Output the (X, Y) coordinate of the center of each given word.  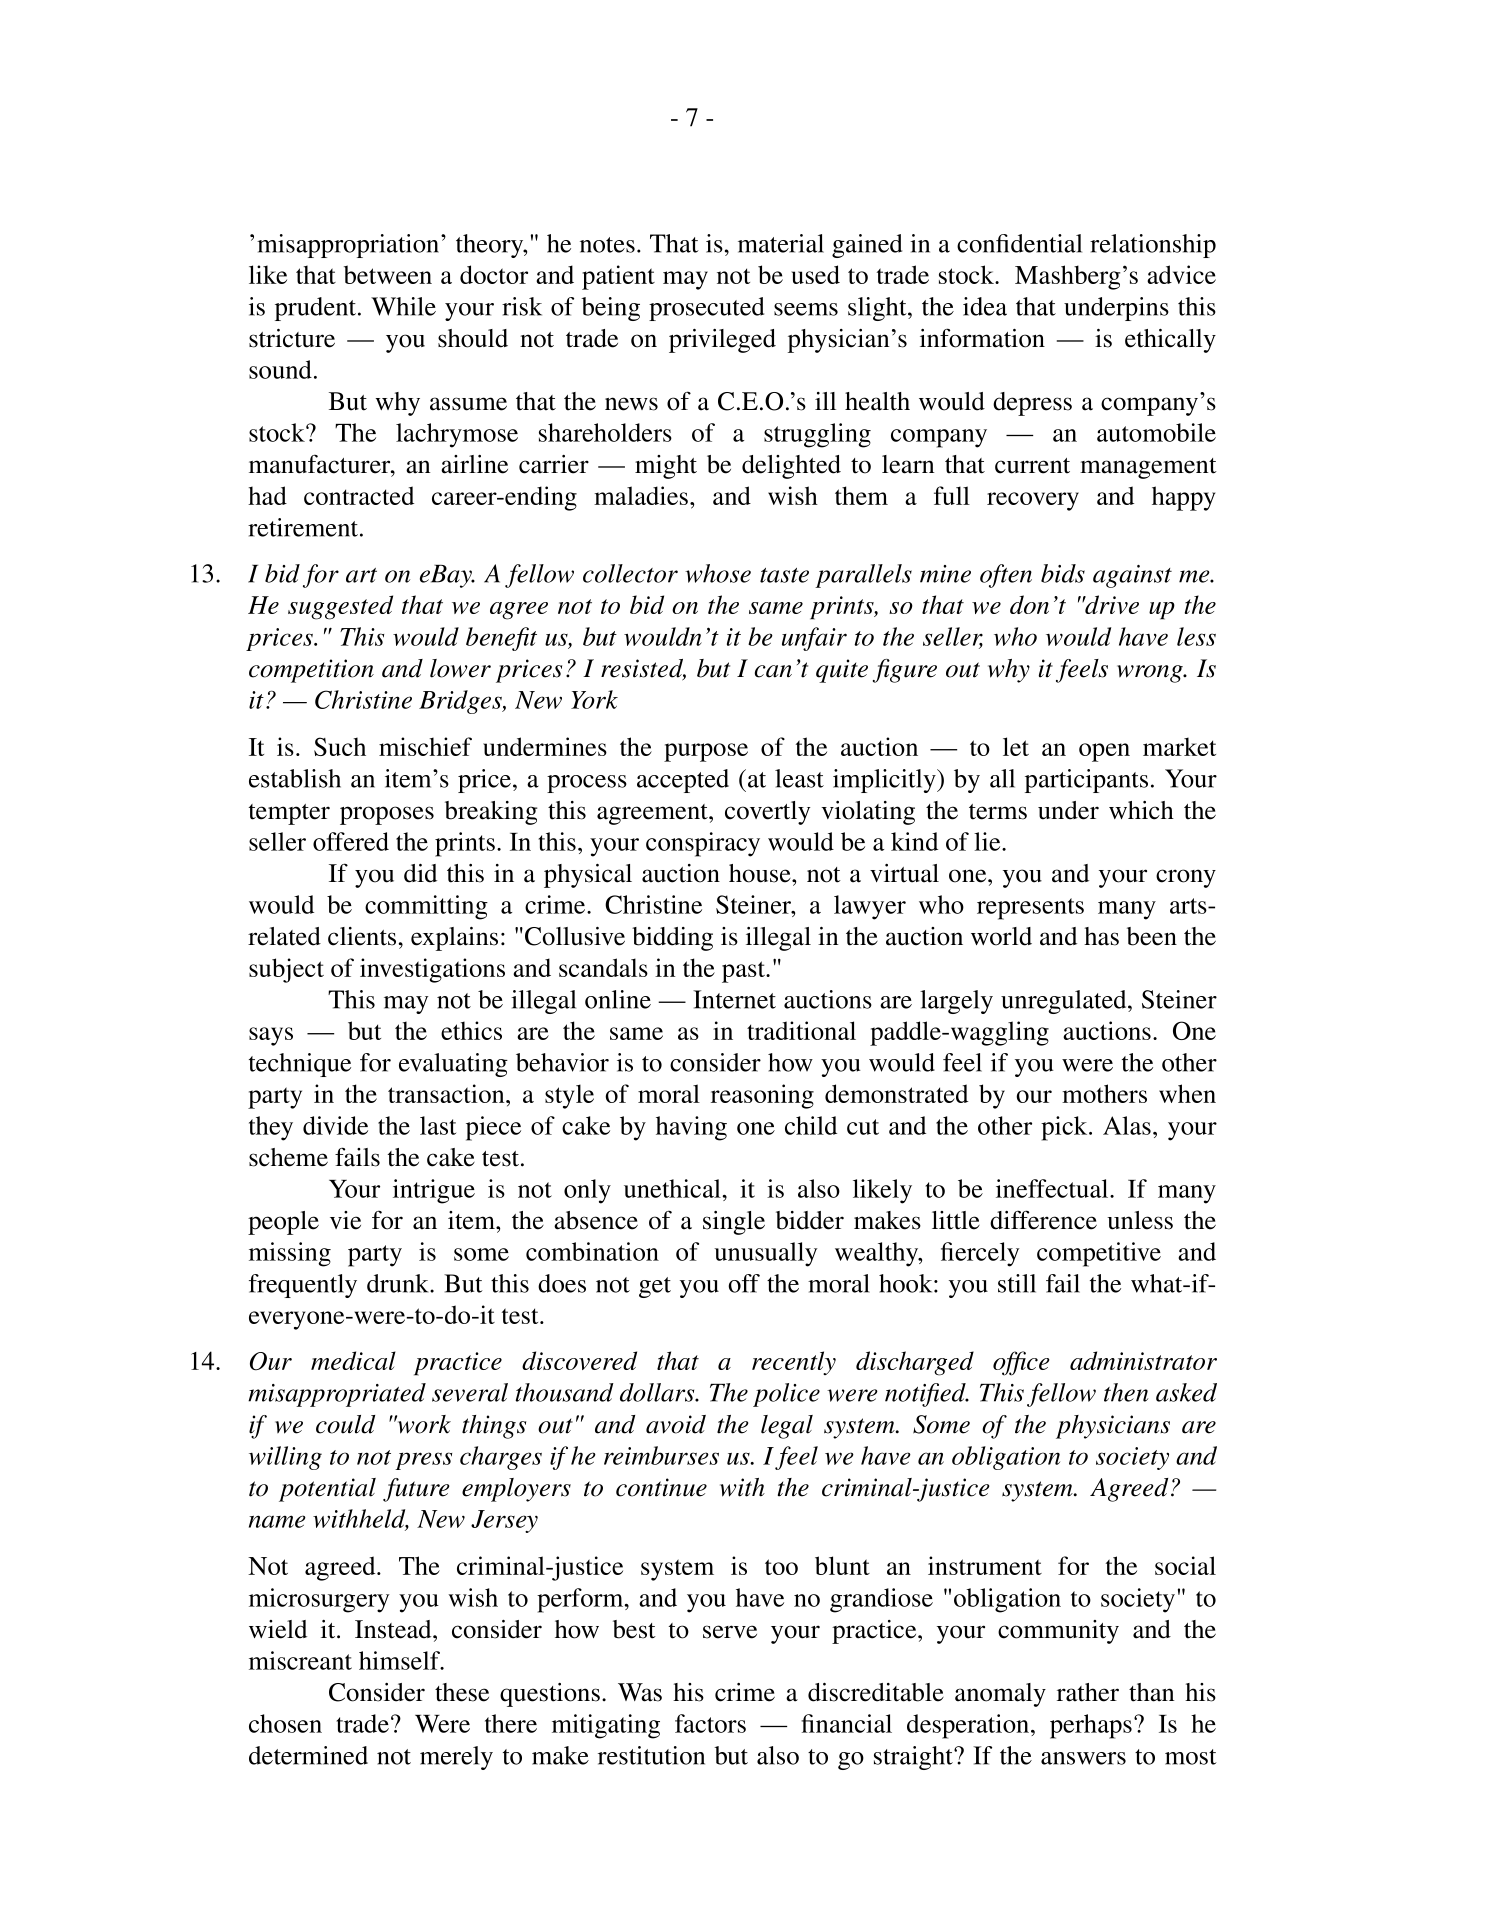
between (388, 274)
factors (710, 1723)
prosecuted (706, 309)
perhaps (1091, 1726)
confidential (1019, 243)
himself (401, 1660)
